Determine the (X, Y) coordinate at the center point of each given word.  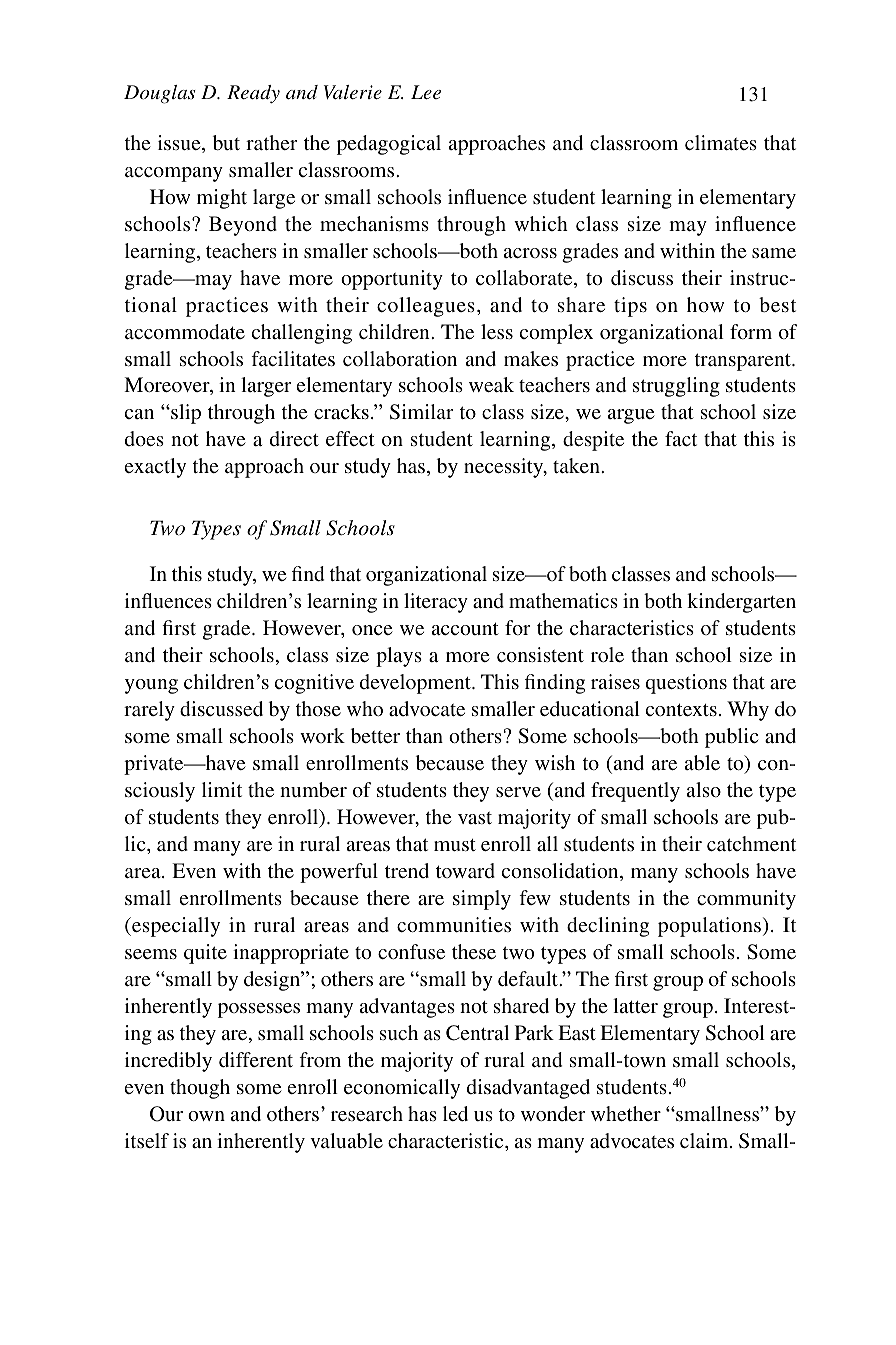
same (774, 253)
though (200, 1089)
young (151, 686)
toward (465, 870)
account (465, 628)
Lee (426, 92)
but (226, 142)
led (455, 1113)
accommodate (185, 331)
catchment (751, 843)
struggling (676, 387)
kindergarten (741, 603)
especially (175, 927)
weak (491, 384)
